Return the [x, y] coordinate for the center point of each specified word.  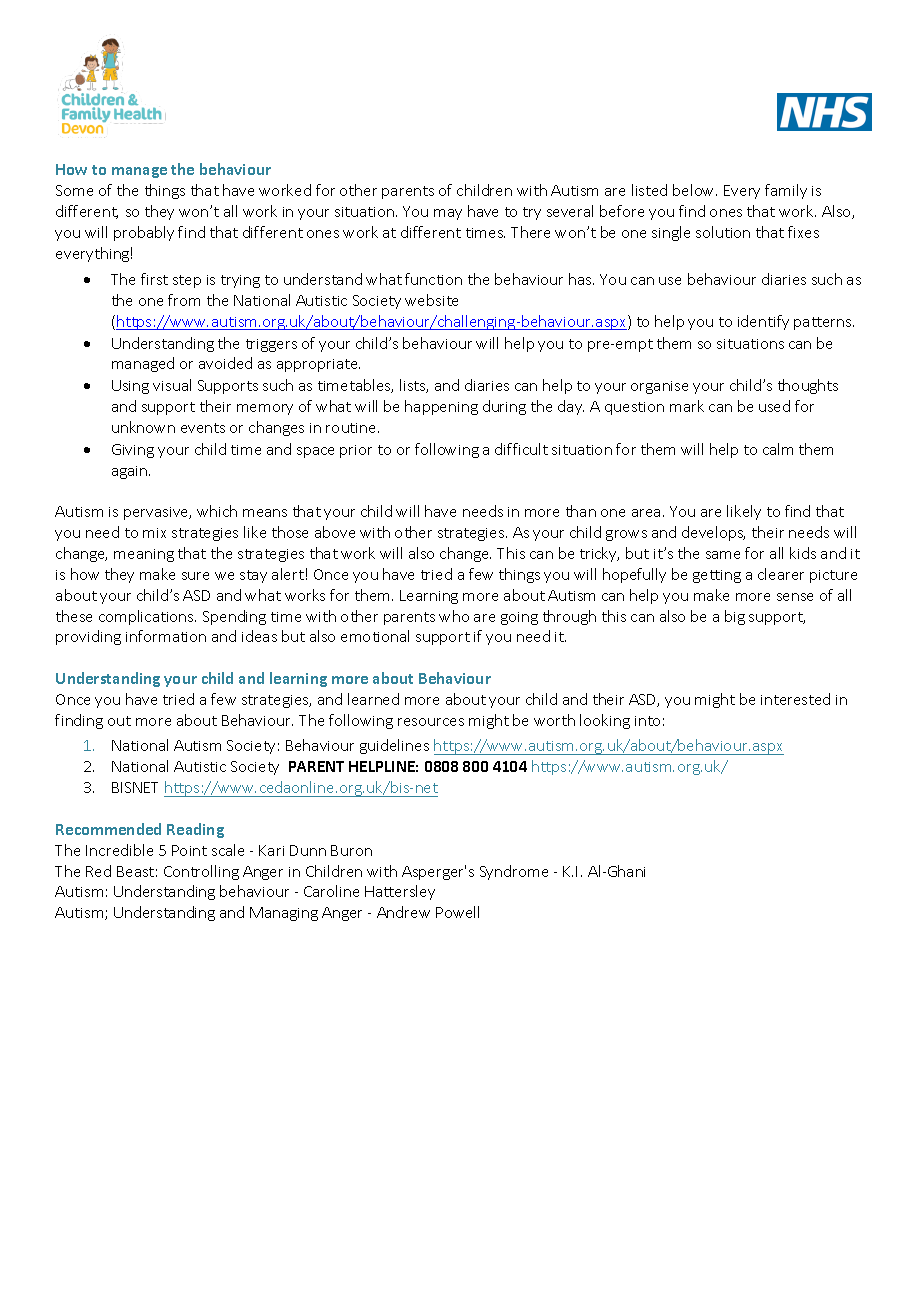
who [454, 616]
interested [795, 699]
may [448, 214]
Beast [135, 871]
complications [147, 617]
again [131, 472]
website [431, 300]
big [735, 617]
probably [144, 233]
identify [763, 322]
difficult [521, 449]
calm [778, 449]
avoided [225, 363]
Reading [195, 830]
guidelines [394, 746]
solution [723, 232]
